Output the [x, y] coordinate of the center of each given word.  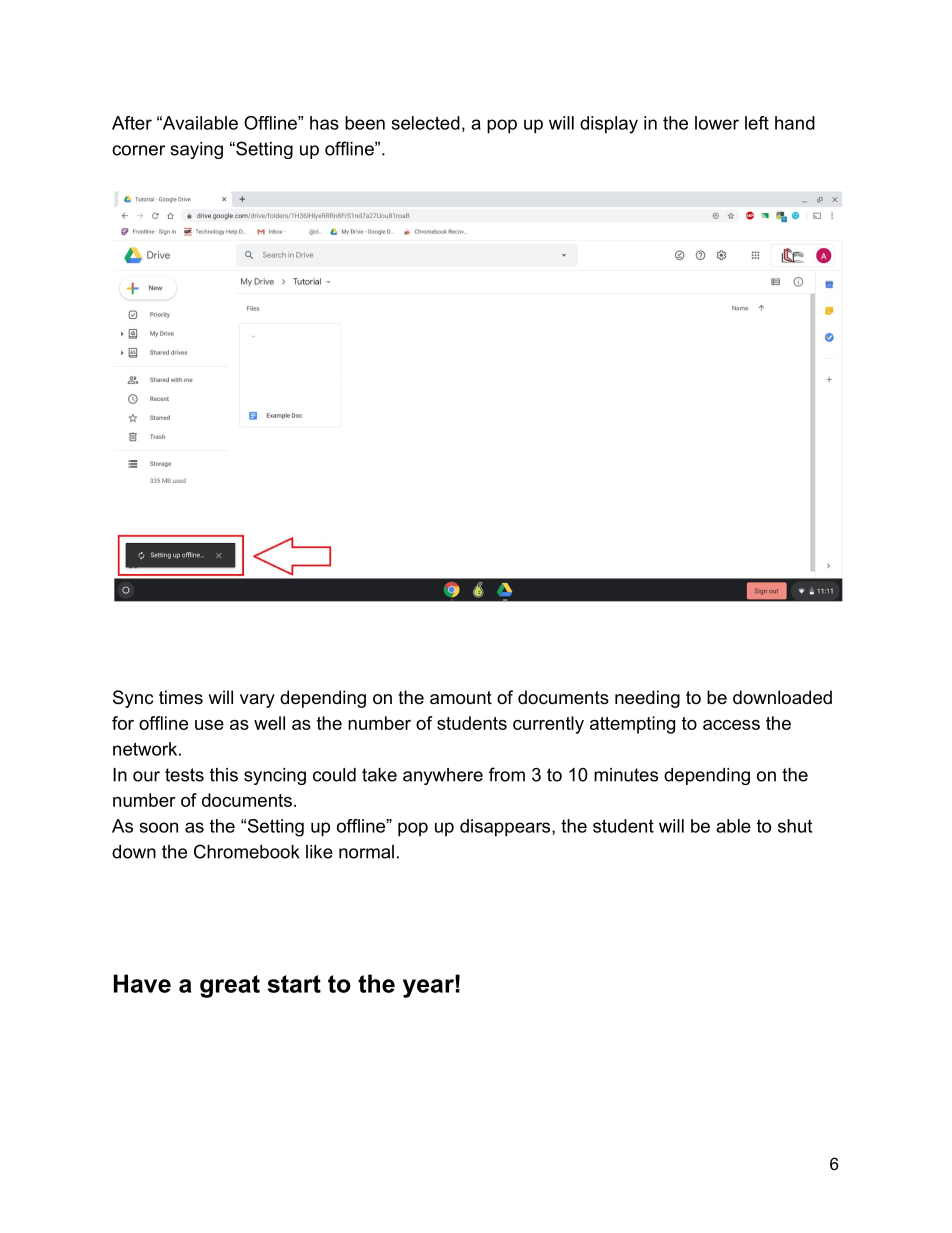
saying [196, 150]
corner [138, 150]
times [181, 697]
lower [717, 123]
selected [426, 123]
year [429, 987]
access [731, 725]
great [230, 986]
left [757, 123]
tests [184, 775]
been [365, 123]
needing [647, 699]
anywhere [443, 776]
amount [461, 698]
